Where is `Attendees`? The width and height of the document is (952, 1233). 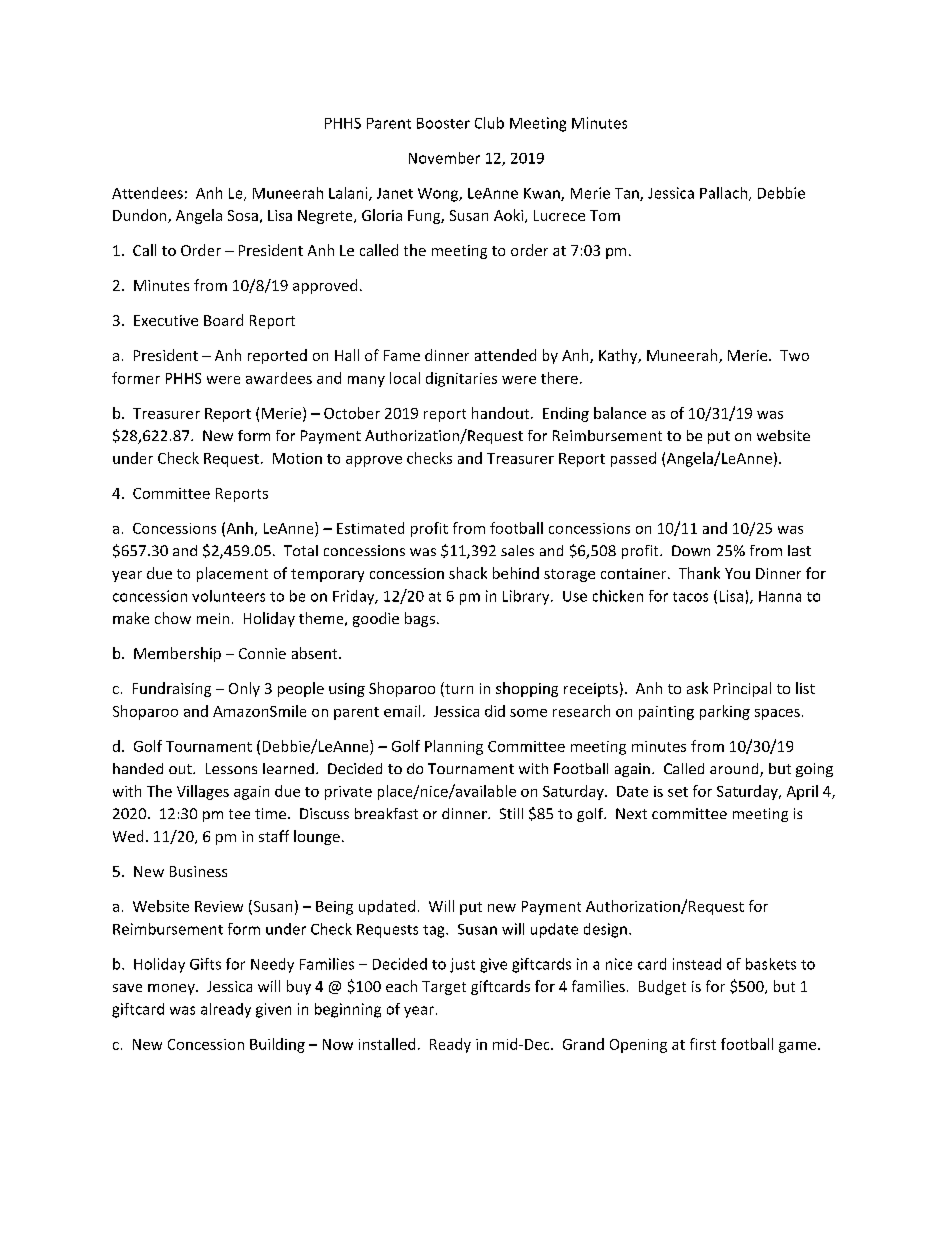 Attendees is located at coordinates (147, 193).
